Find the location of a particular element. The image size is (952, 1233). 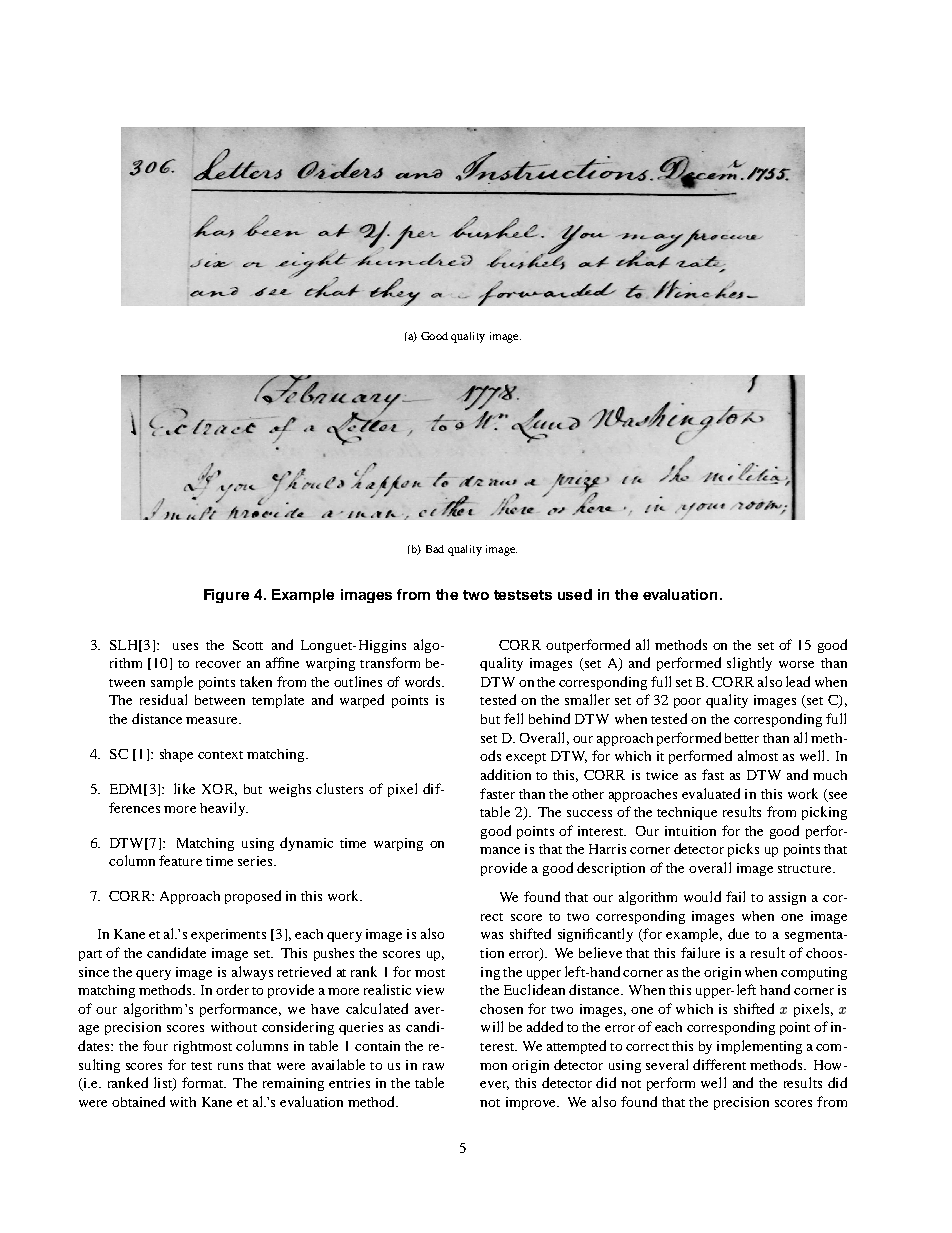

Bad is located at coordinates (435, 549).
